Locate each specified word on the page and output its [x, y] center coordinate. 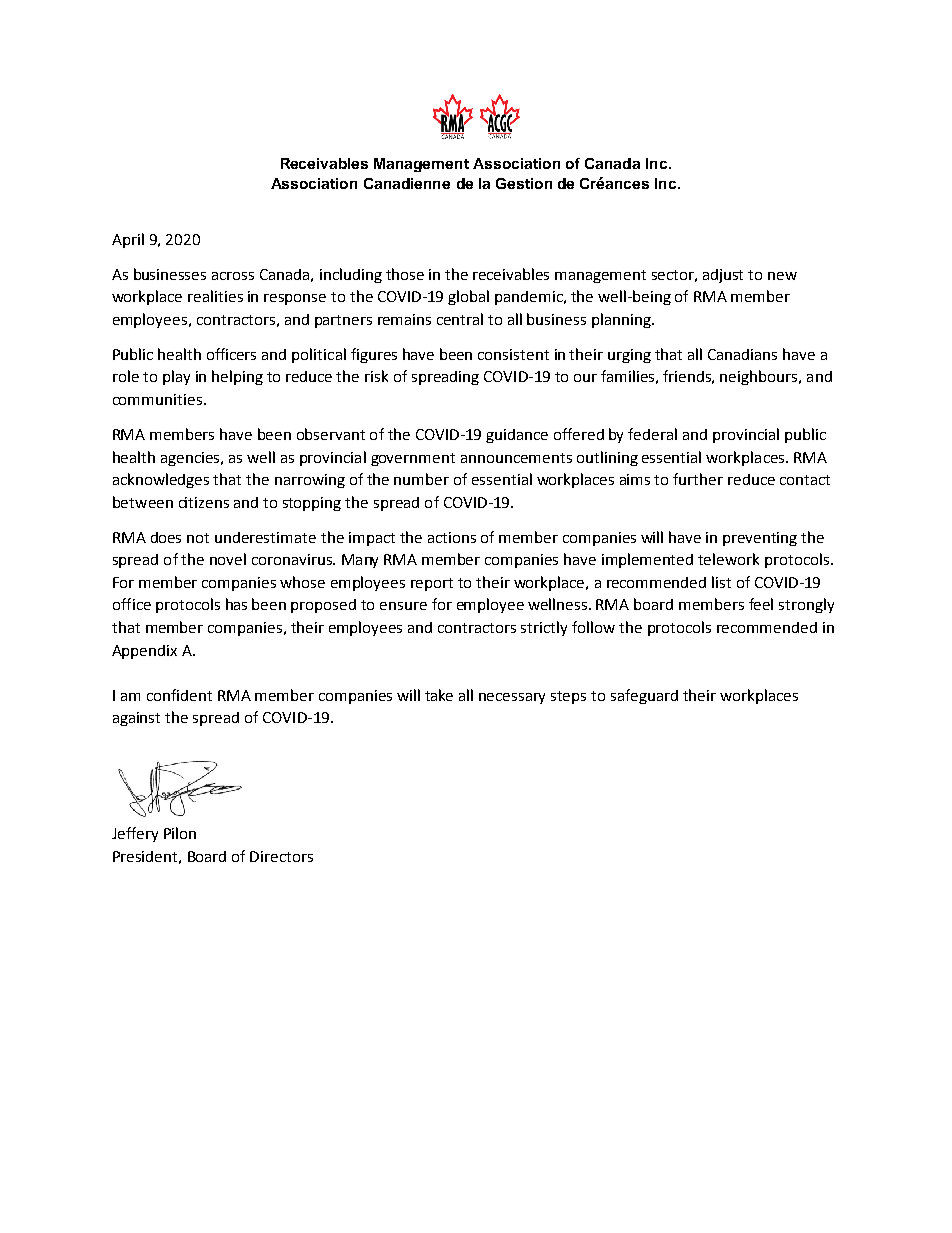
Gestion [524, 183]
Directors [281, 856]
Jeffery [135, 834]
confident [179, 695]
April [128, 240]
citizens [204, 502]
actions [452, 537]
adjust [723, 276]
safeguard [644, 696]
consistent [513, 354]
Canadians [742, 354]
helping [237, 377]
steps [568, 697]
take [439, 695]
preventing [760, 539]
